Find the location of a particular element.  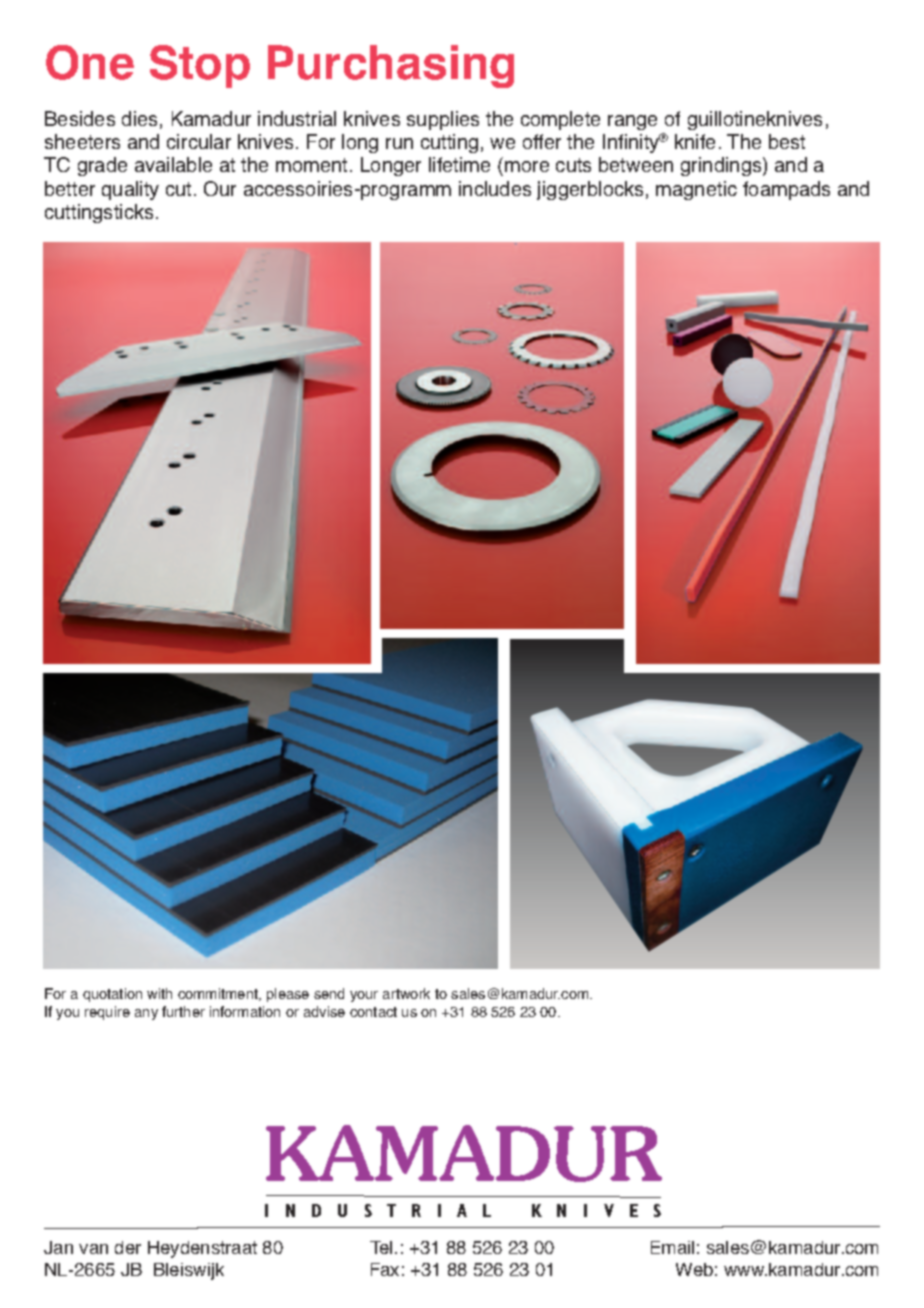

with is located at coordinates (159, 993).
